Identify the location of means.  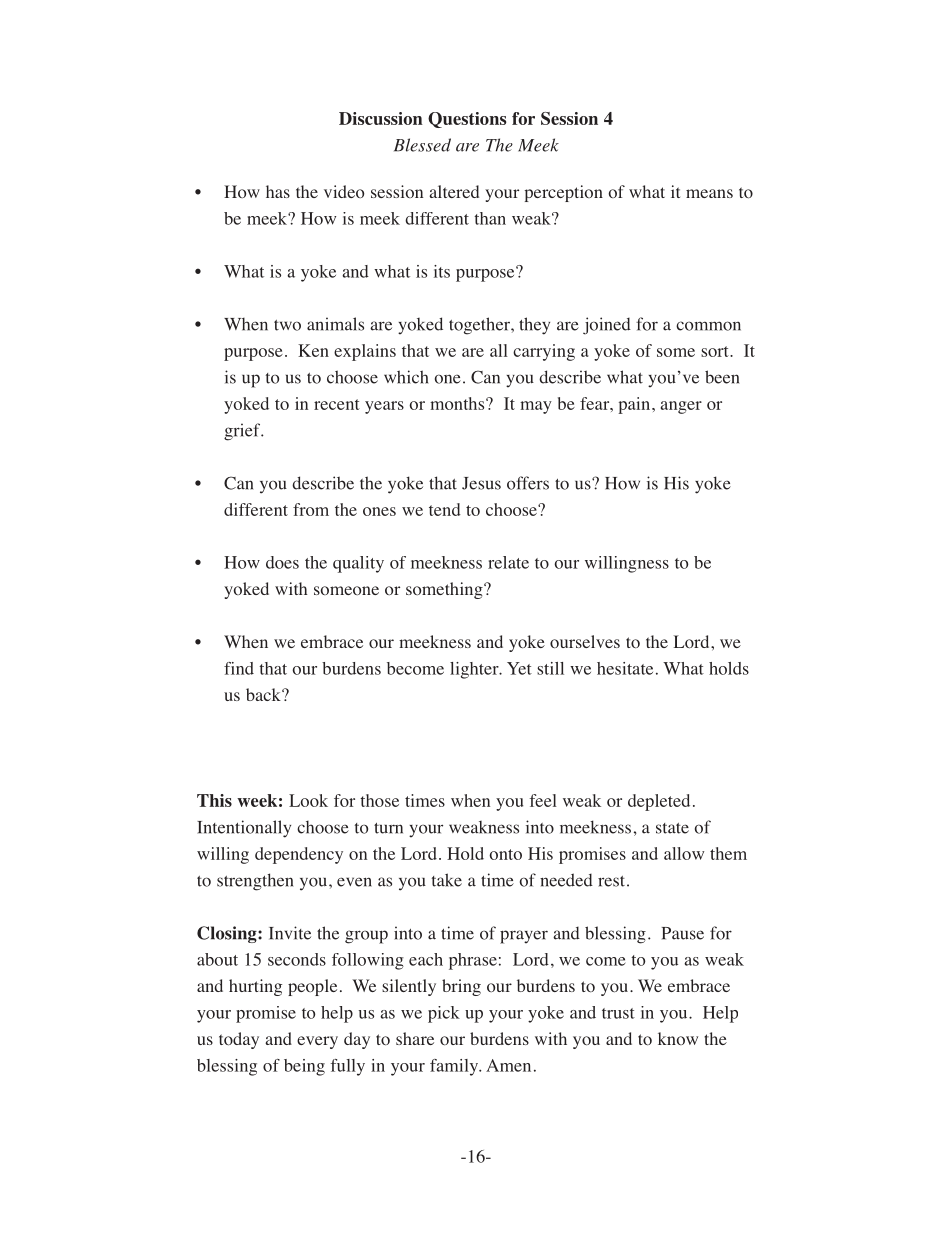
(709, 193).
